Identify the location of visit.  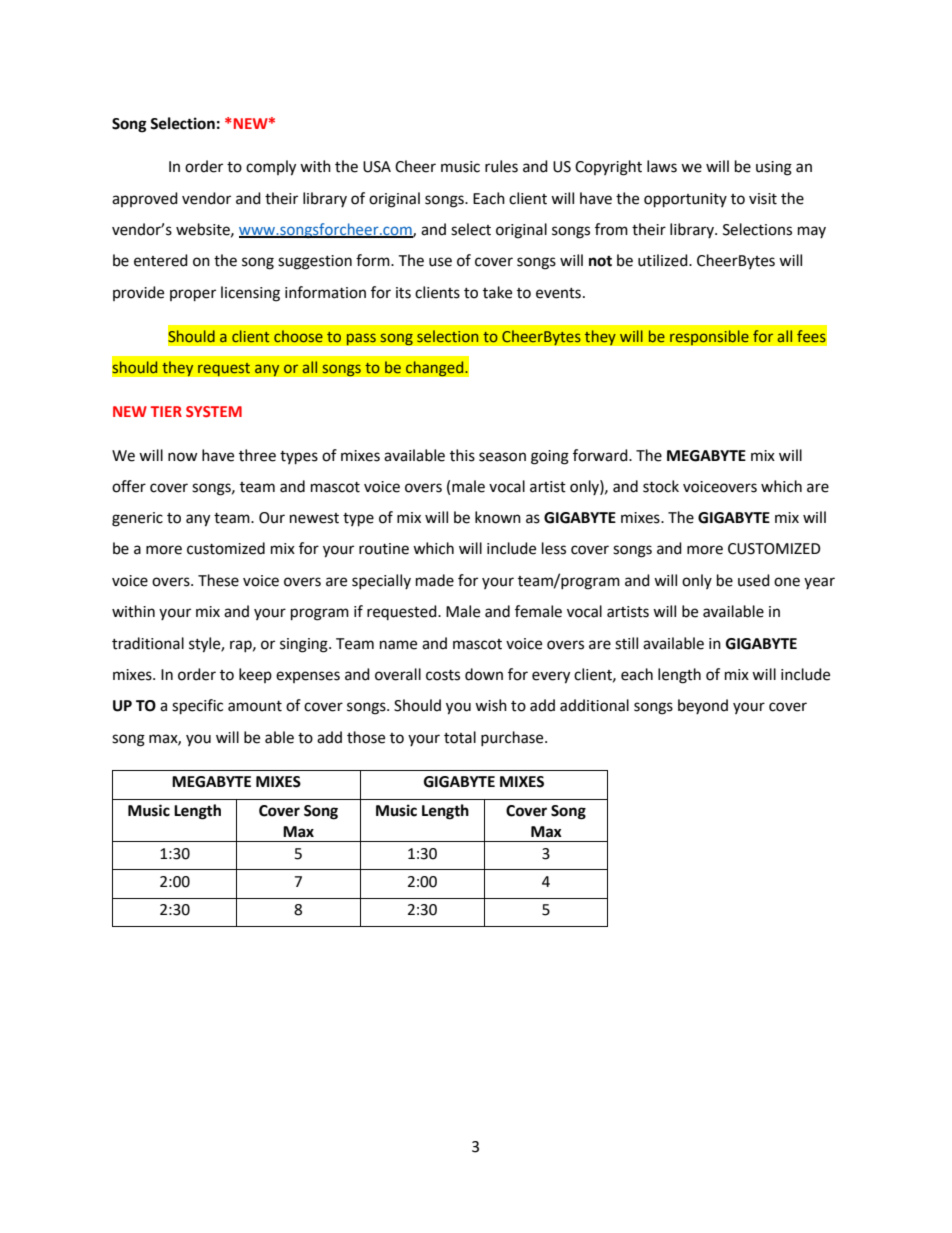
(763, 199).
